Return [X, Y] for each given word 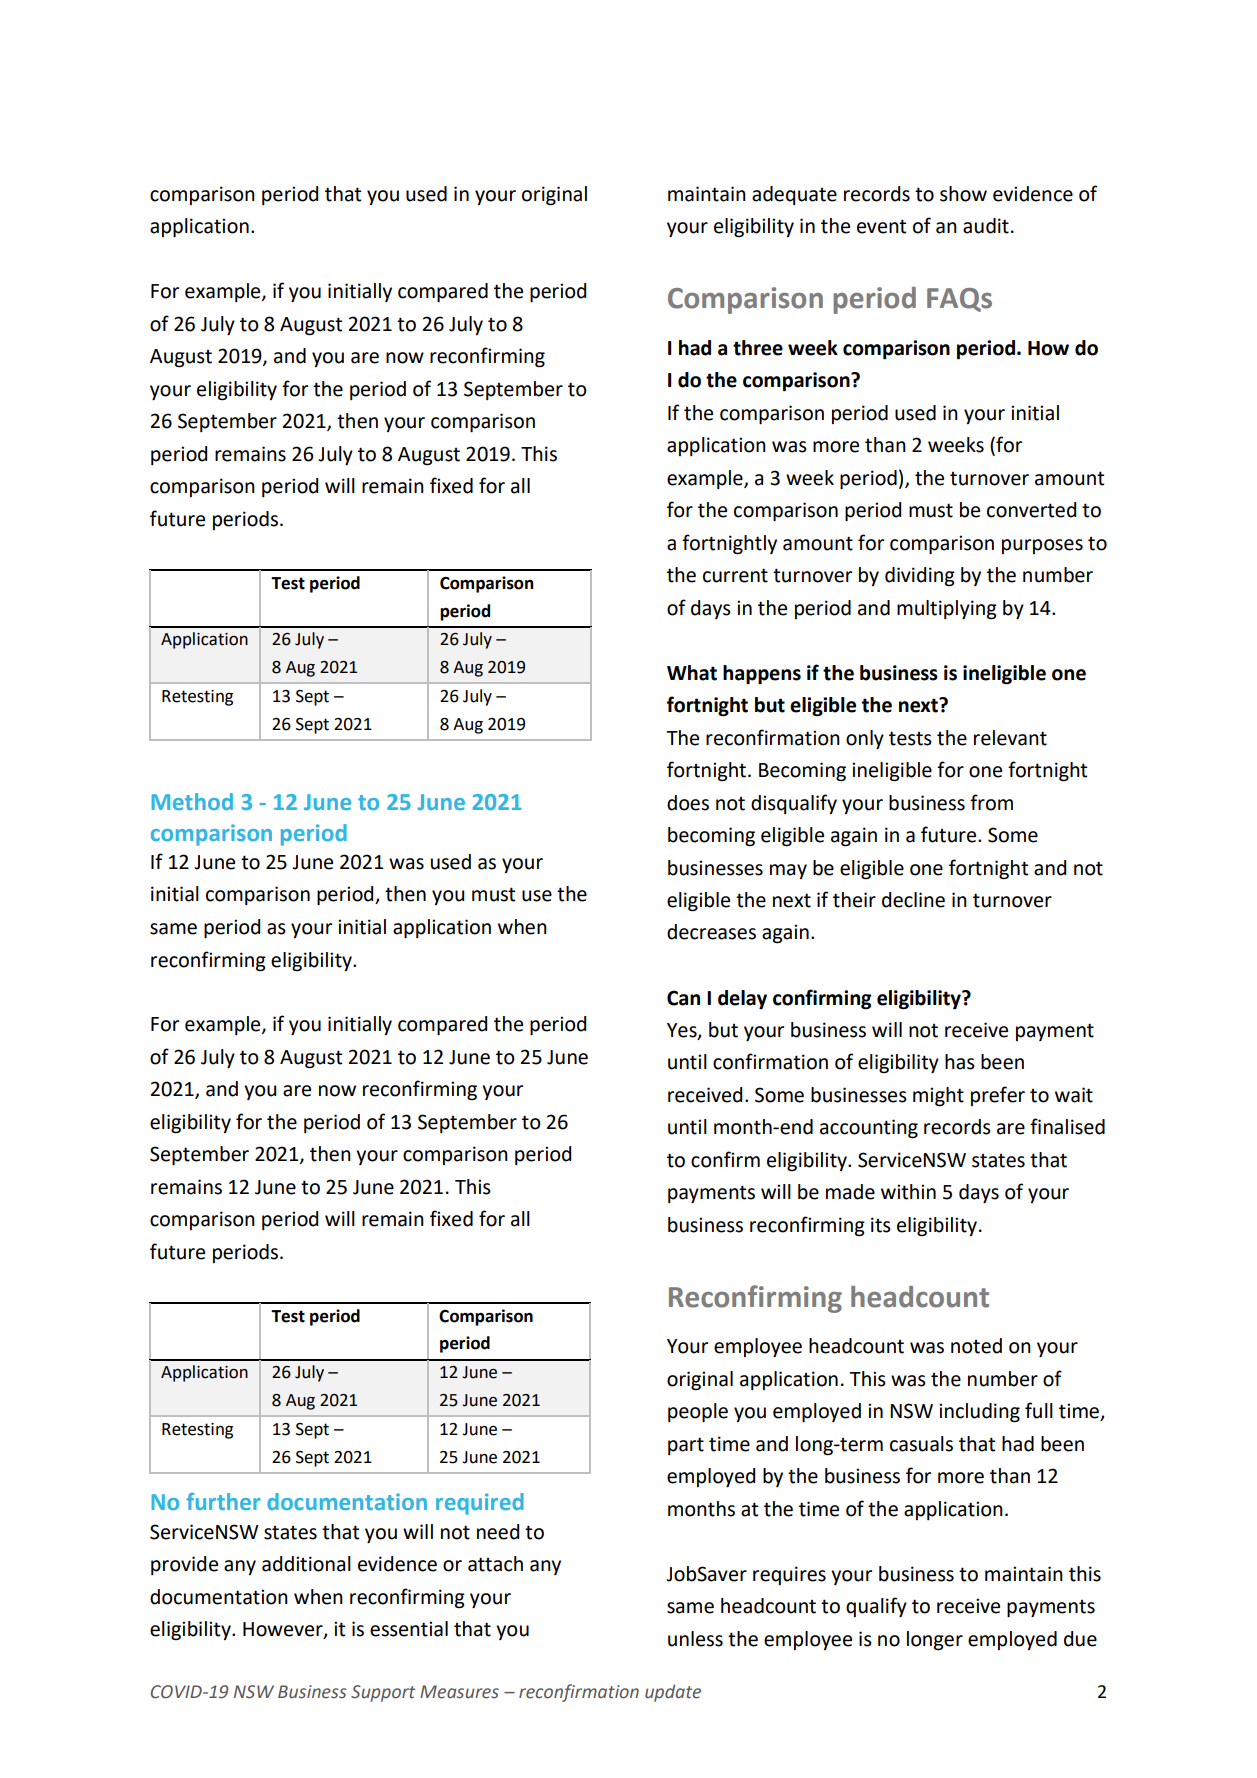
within [908, 1192]
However [284, 1630]
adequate [794, 195]
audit [986, 226]
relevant [1010, 738]
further [223, 1501]
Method [192, 801]
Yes [683, 1031]
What [692, 673]
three [758, 348]
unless [695, 1639]
